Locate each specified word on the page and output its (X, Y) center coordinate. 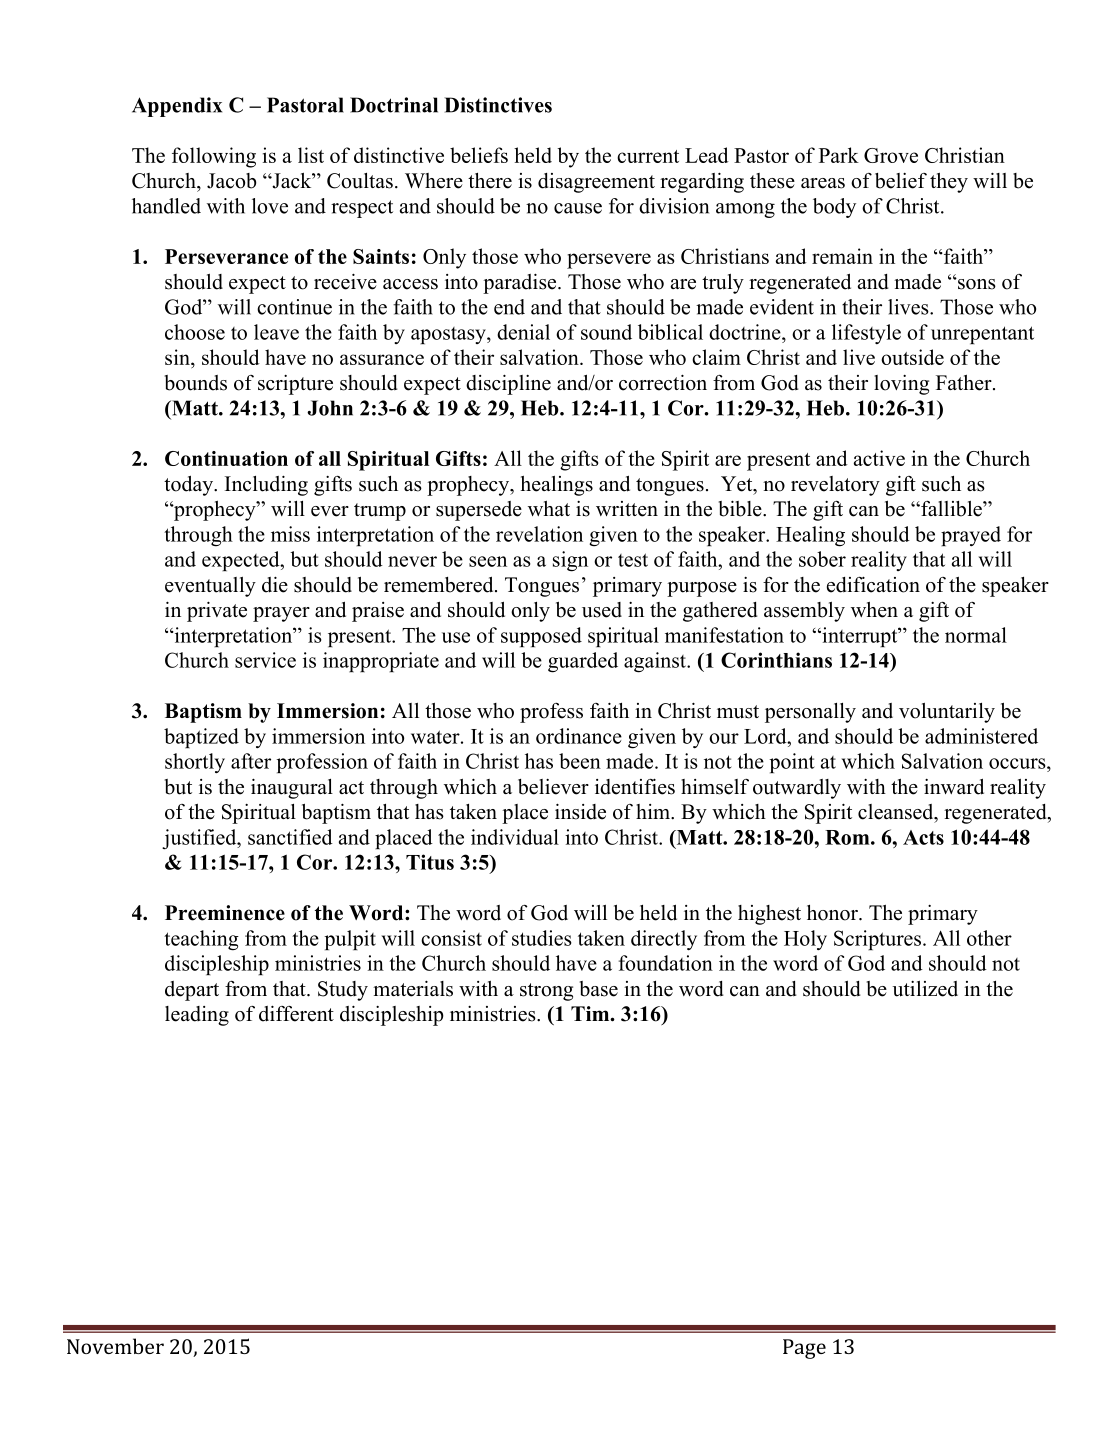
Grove (891, 155)
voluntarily (947, 713)
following (214, 157)
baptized (201, 738)
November (115, 1346)
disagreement (596, 183)
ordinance (579, 736)
